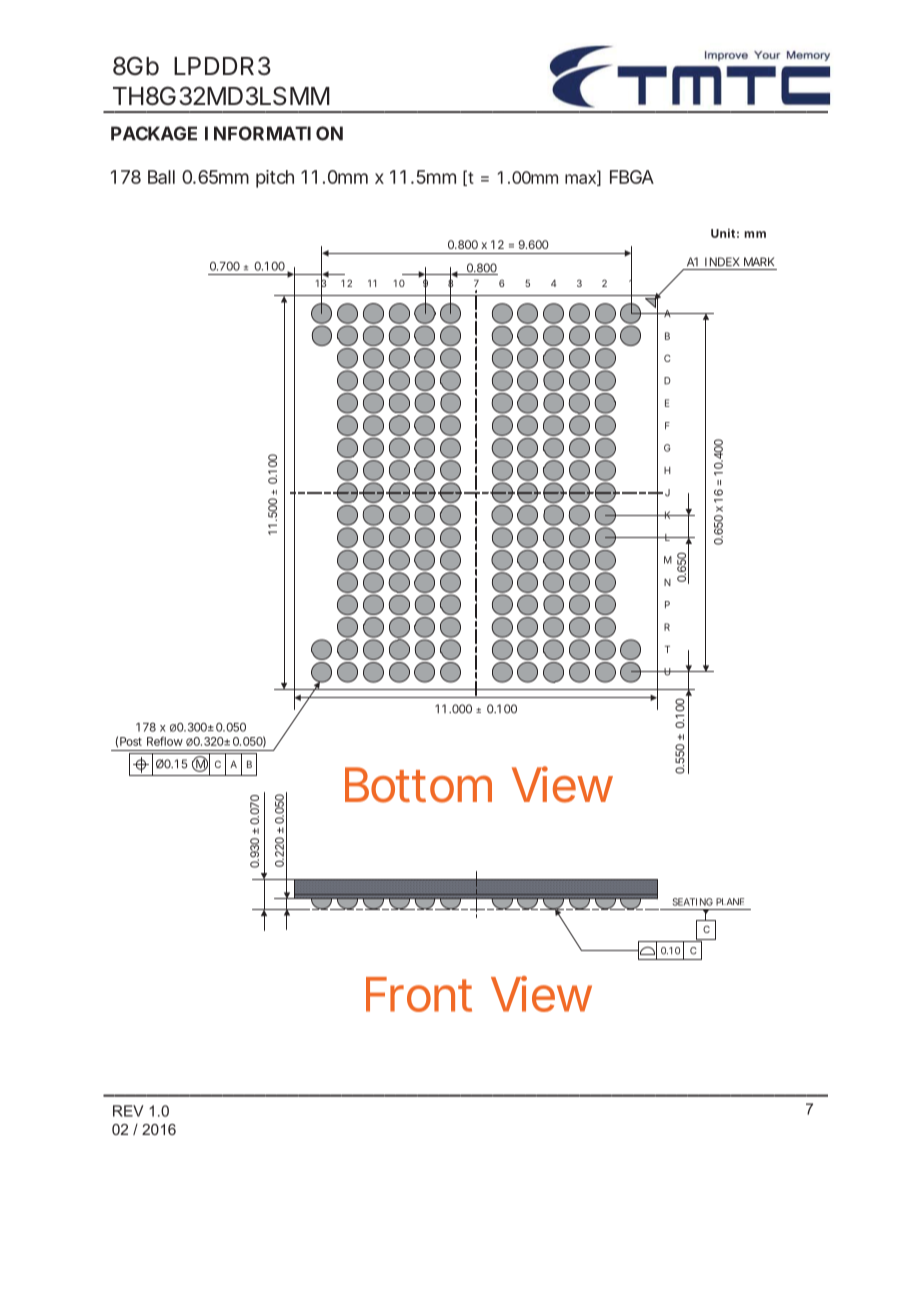  I want to click on max, so click(582, 180).
